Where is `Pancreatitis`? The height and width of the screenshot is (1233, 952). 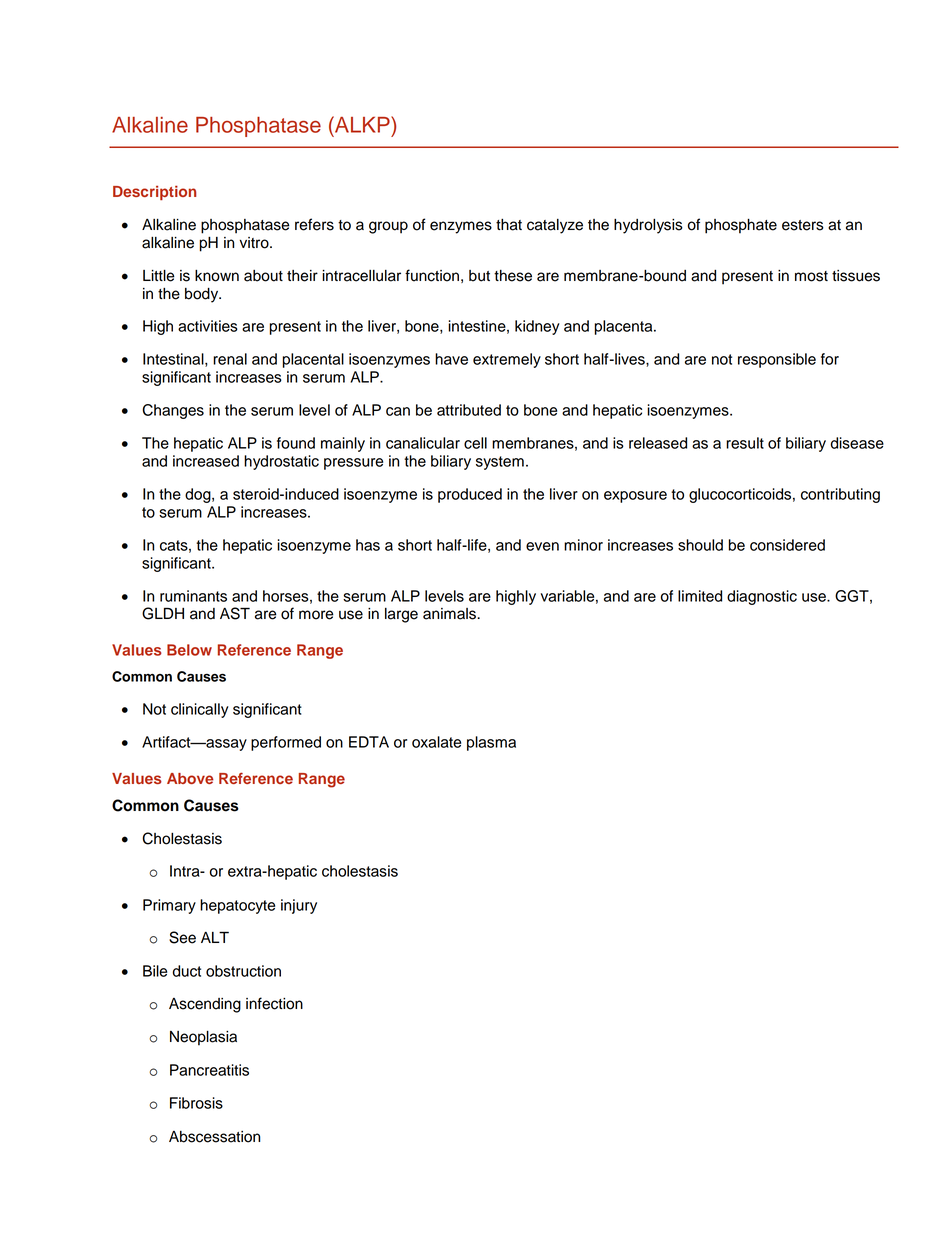 Pancreatitis is located at coordinates (209, 1070).
